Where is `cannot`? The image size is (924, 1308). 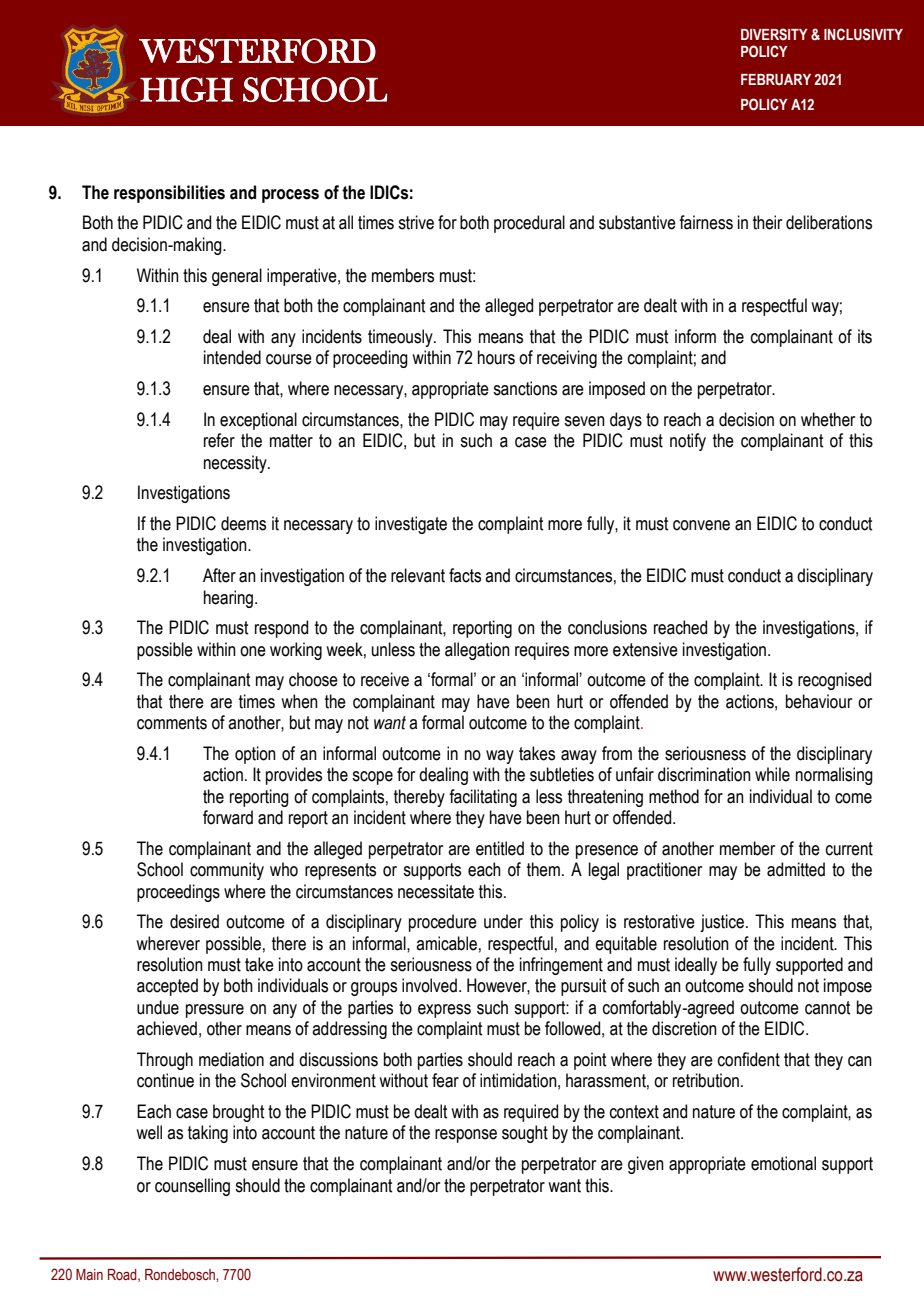 cannot is located at coordinates (827, 1008).
